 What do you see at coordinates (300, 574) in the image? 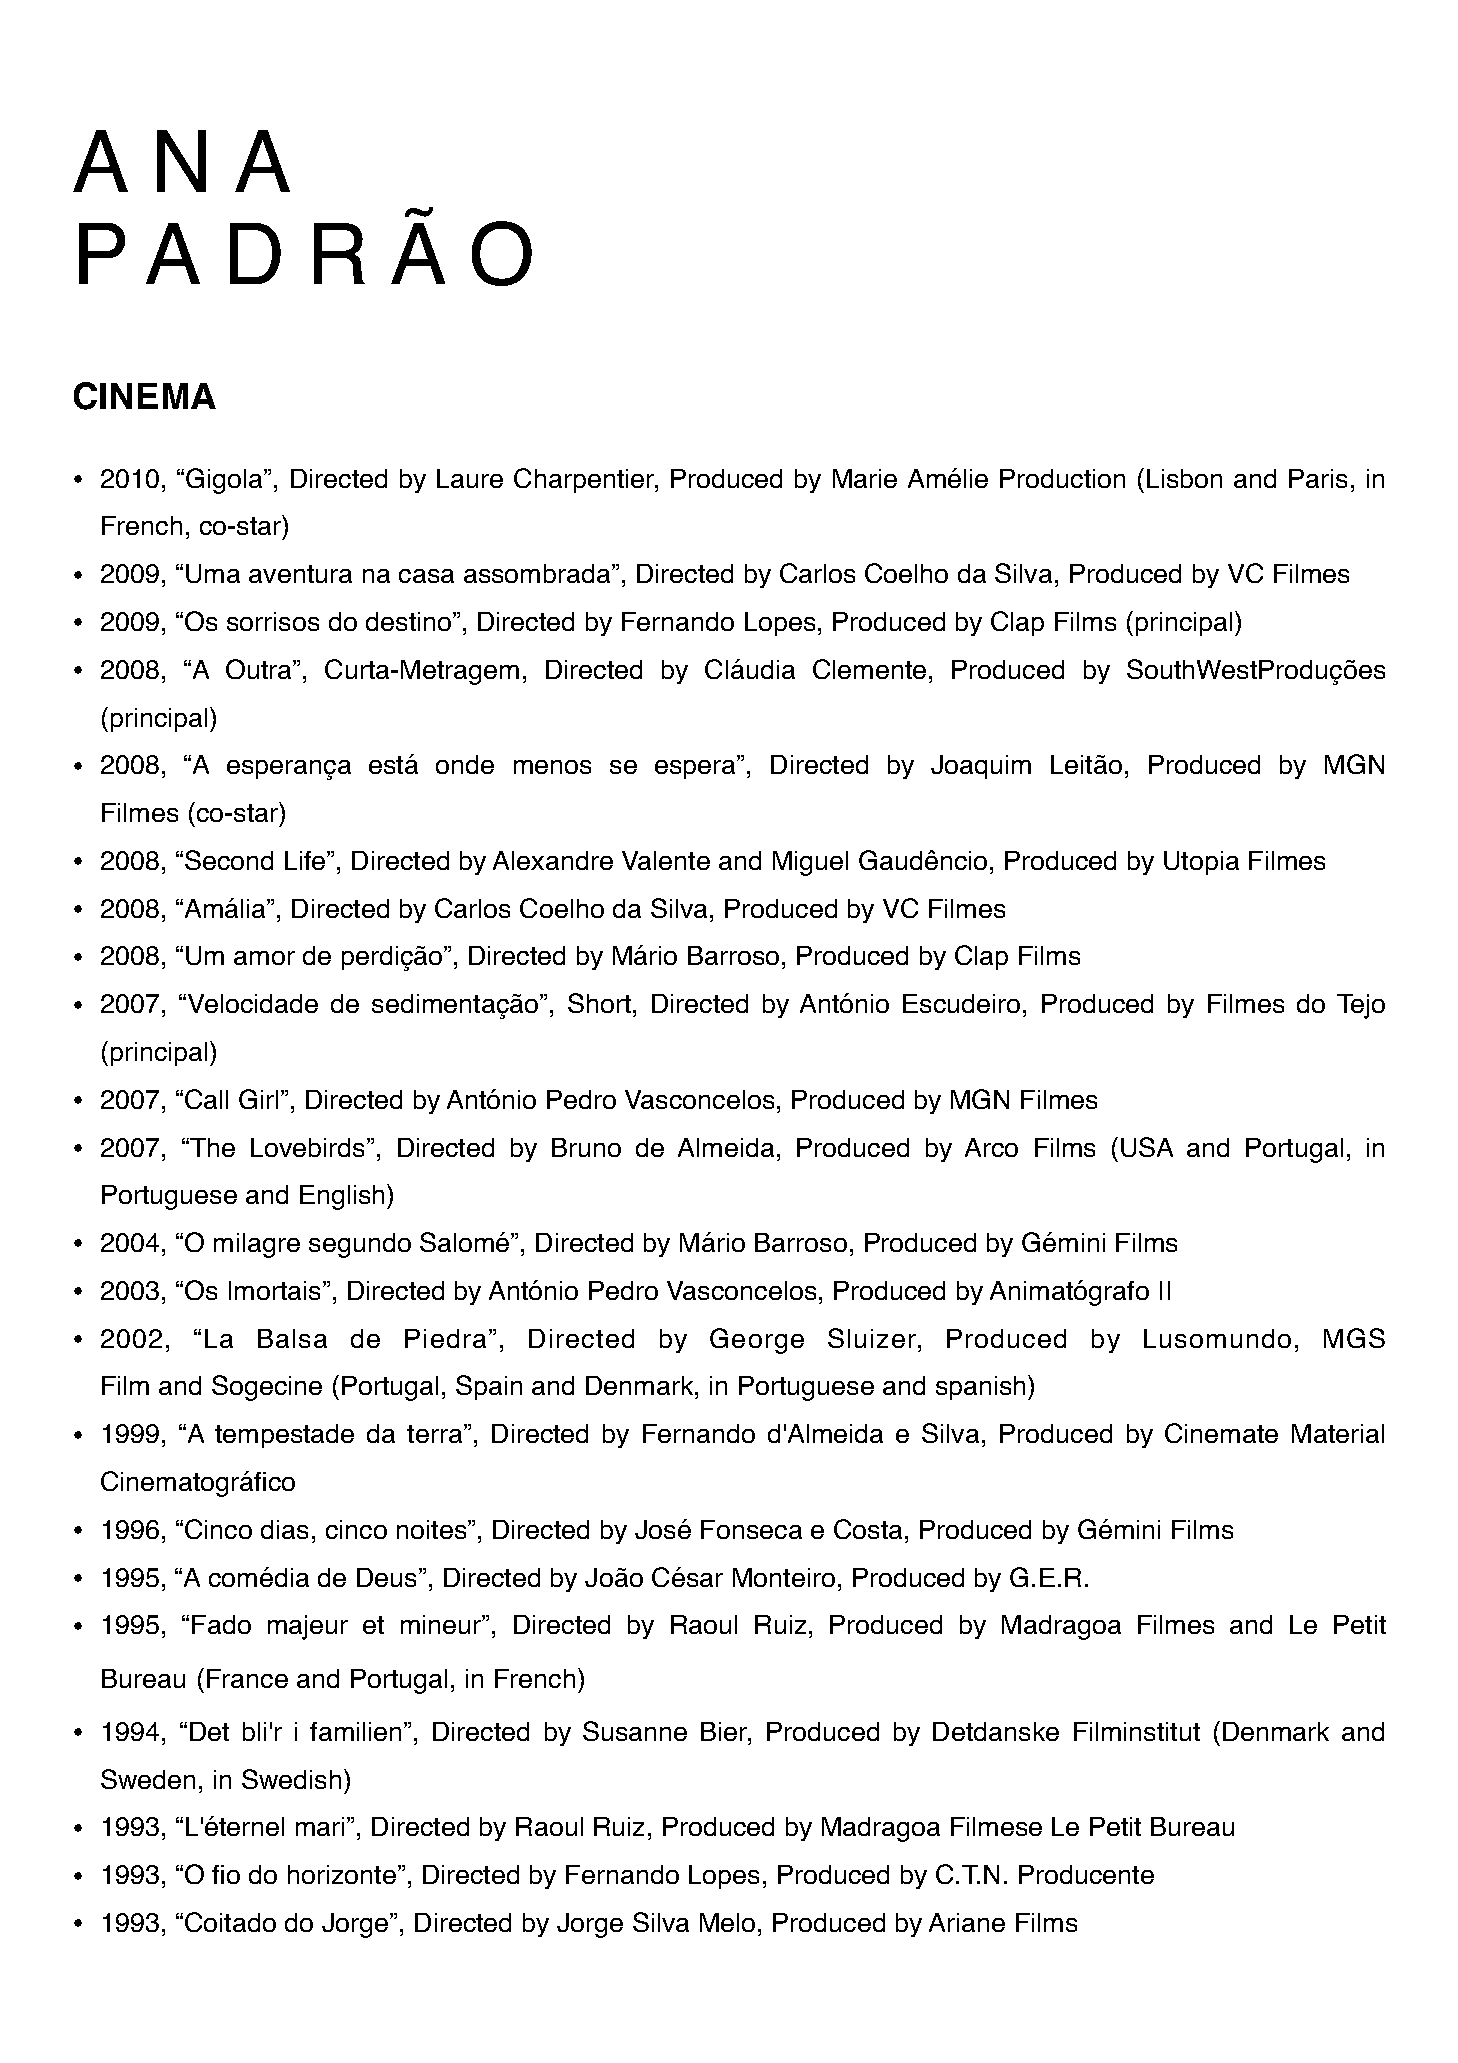
I see `aventura` at bounding box center [300, 574].
